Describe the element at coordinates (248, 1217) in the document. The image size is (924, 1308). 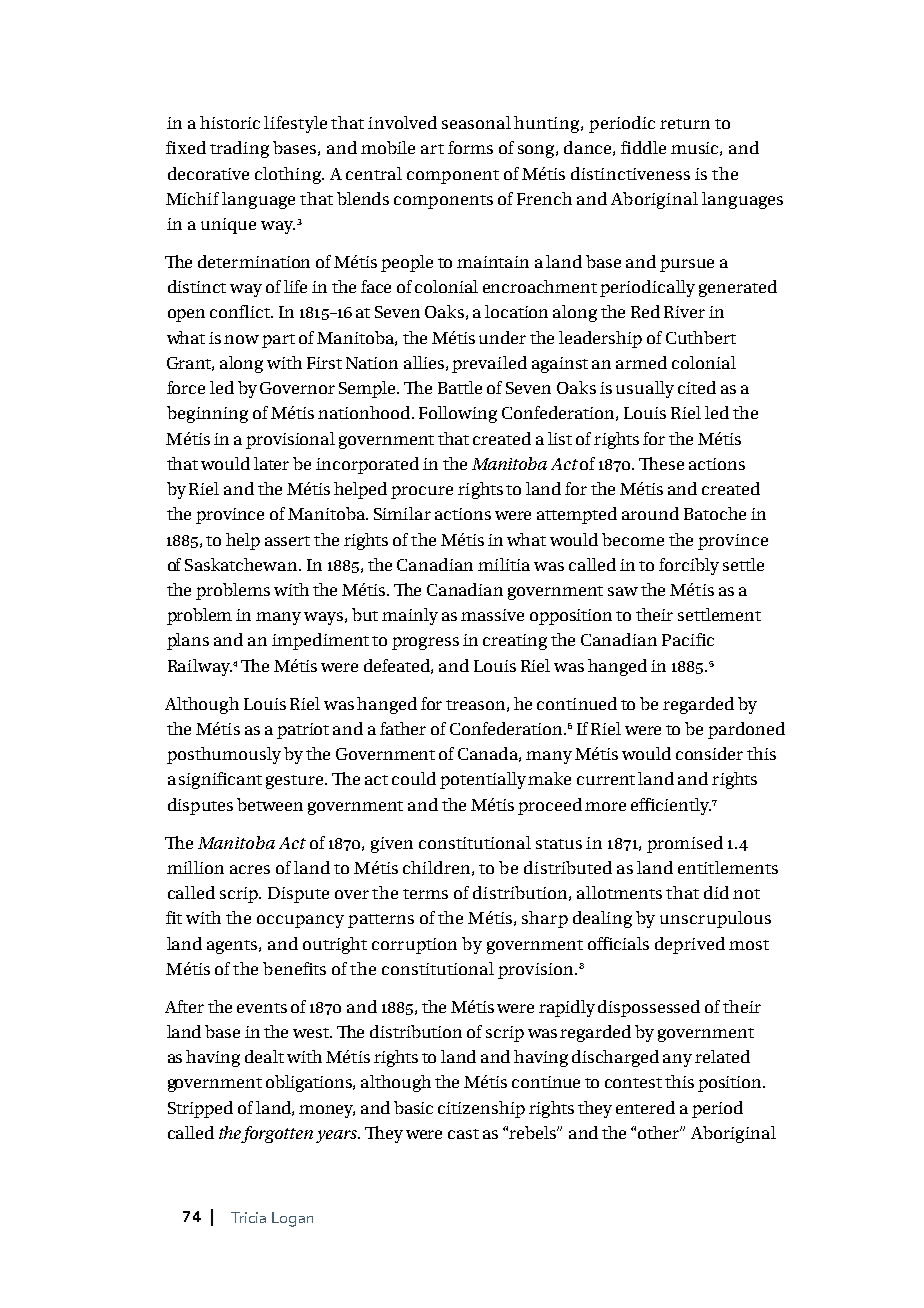
I see `Tricia` at that location.
